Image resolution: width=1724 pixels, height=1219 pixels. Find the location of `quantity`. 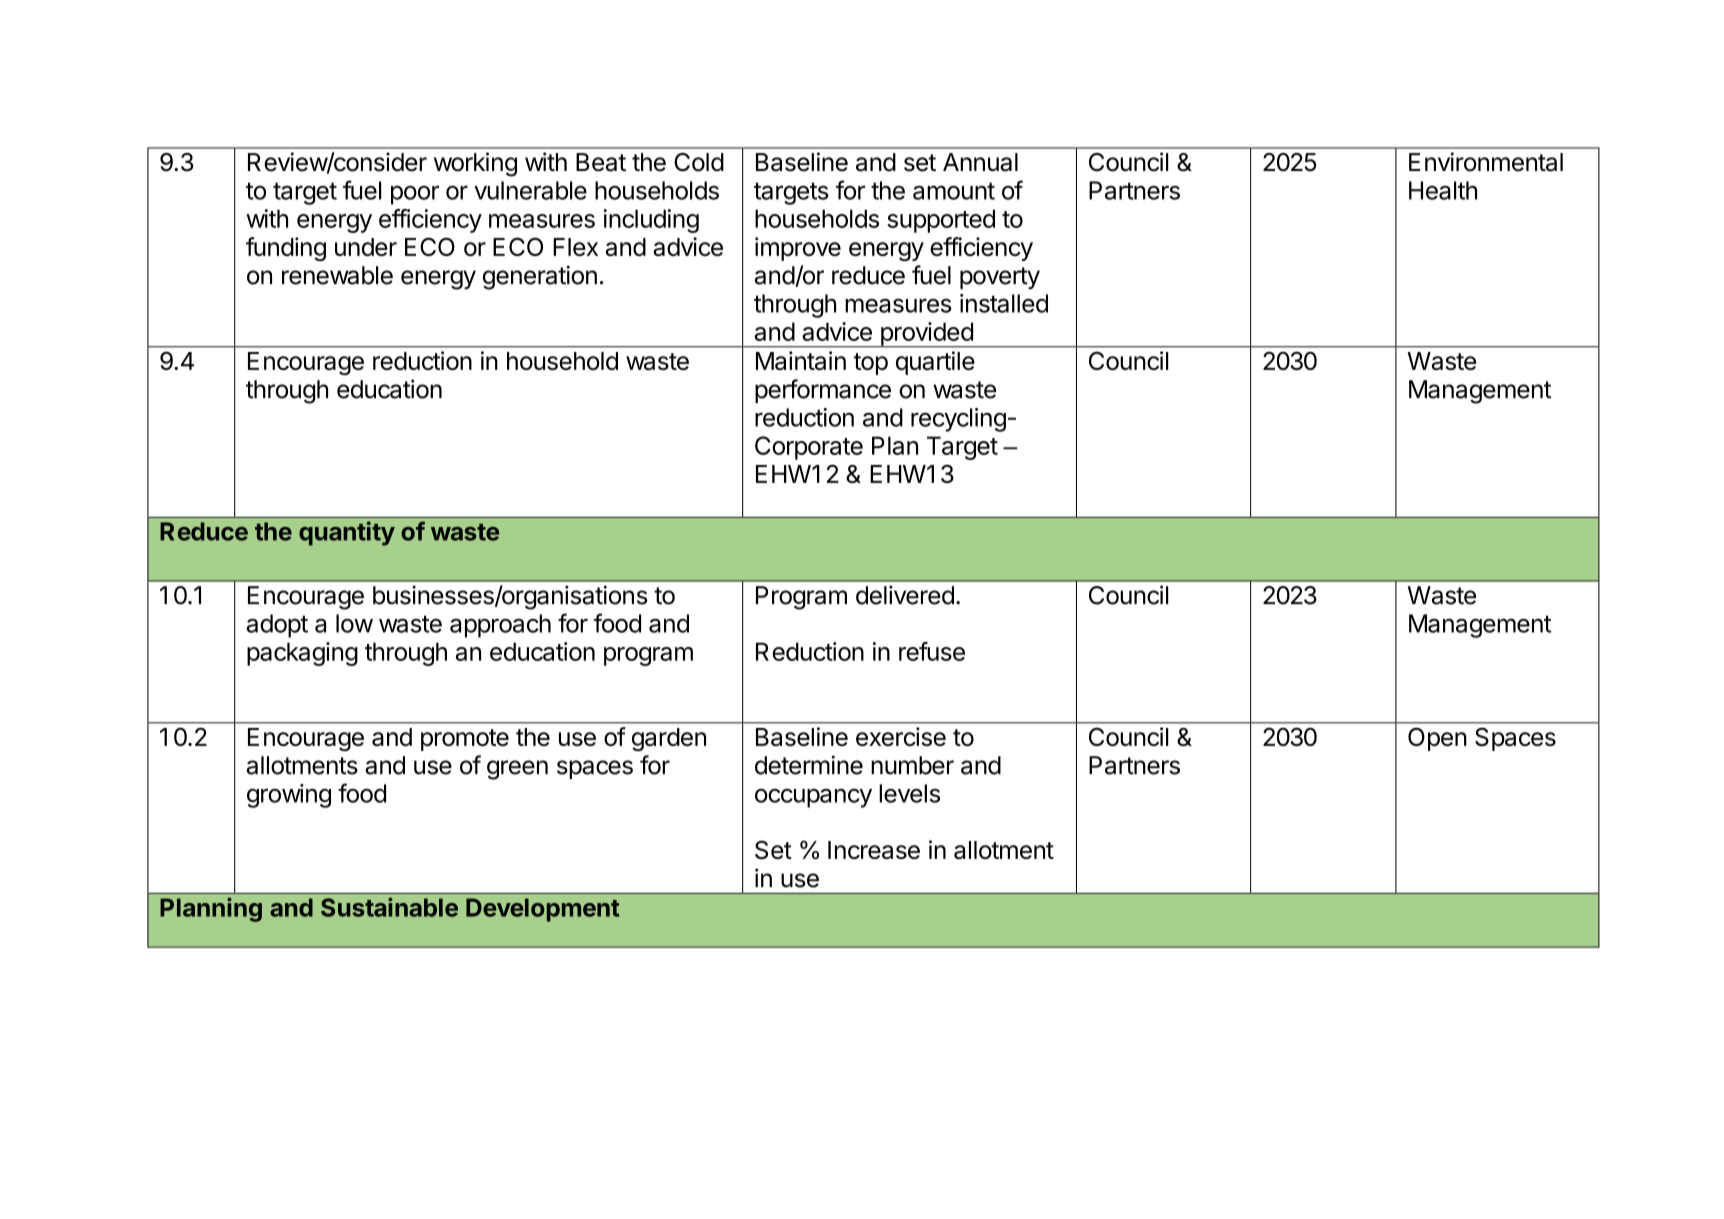

quantity is located at coordinates (347, 533).
